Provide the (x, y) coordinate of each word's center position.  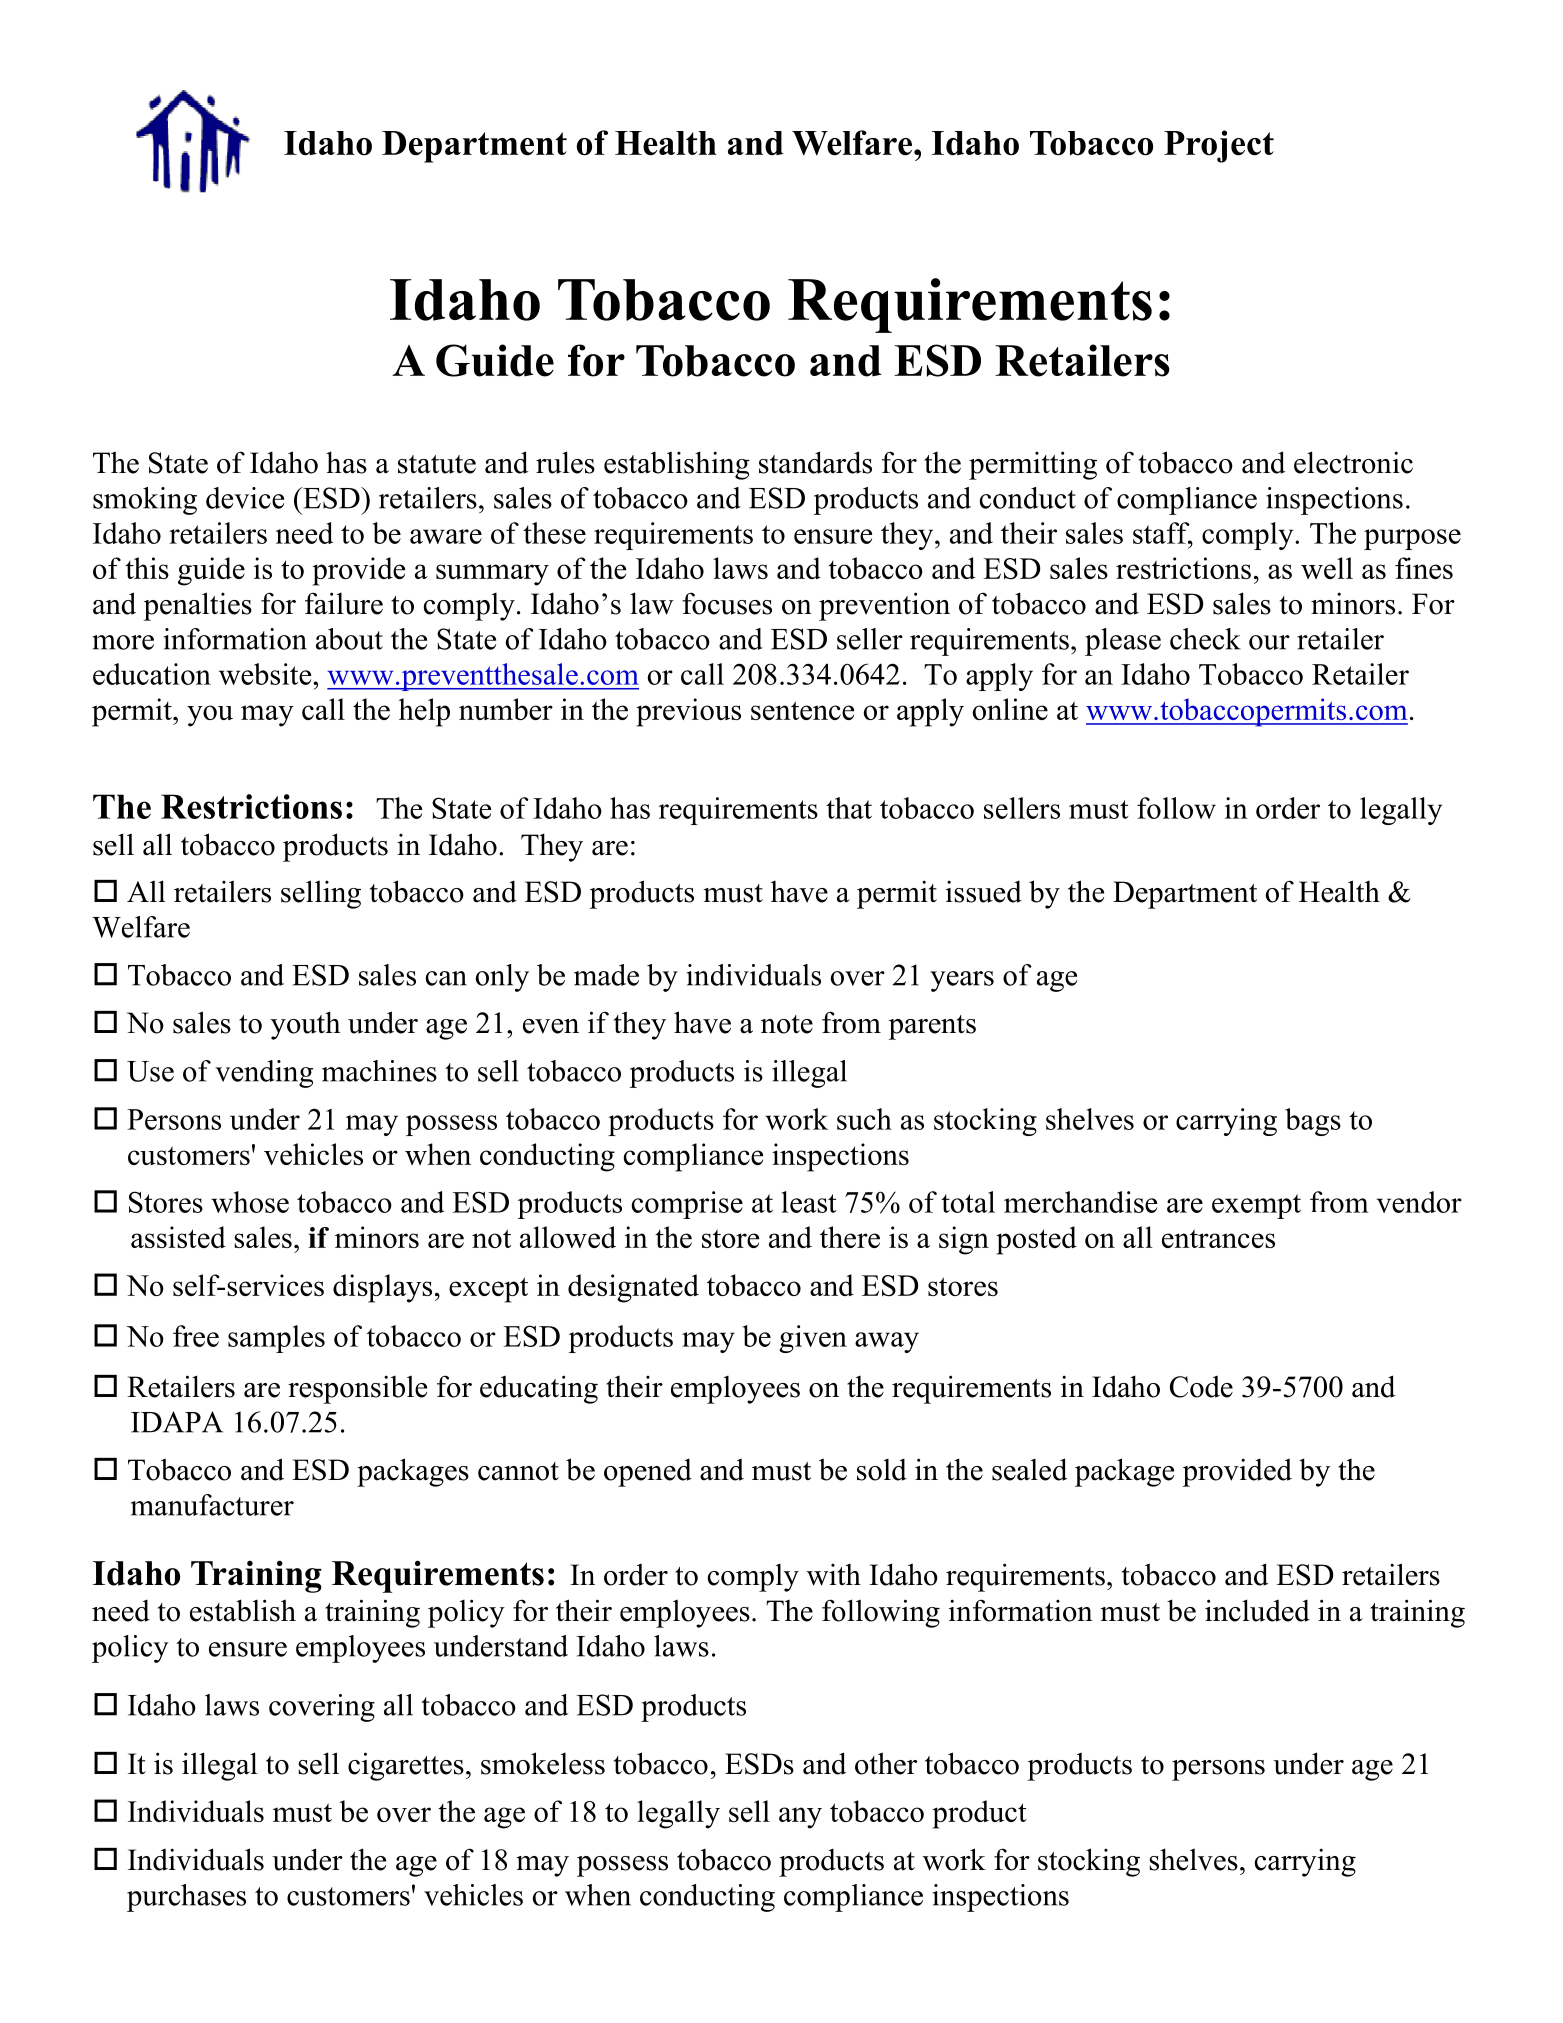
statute (437, 464)
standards (815, 462)
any (800, 1818)
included (1257, 1610)
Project (1219, 146)
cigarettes (406, 1766)
